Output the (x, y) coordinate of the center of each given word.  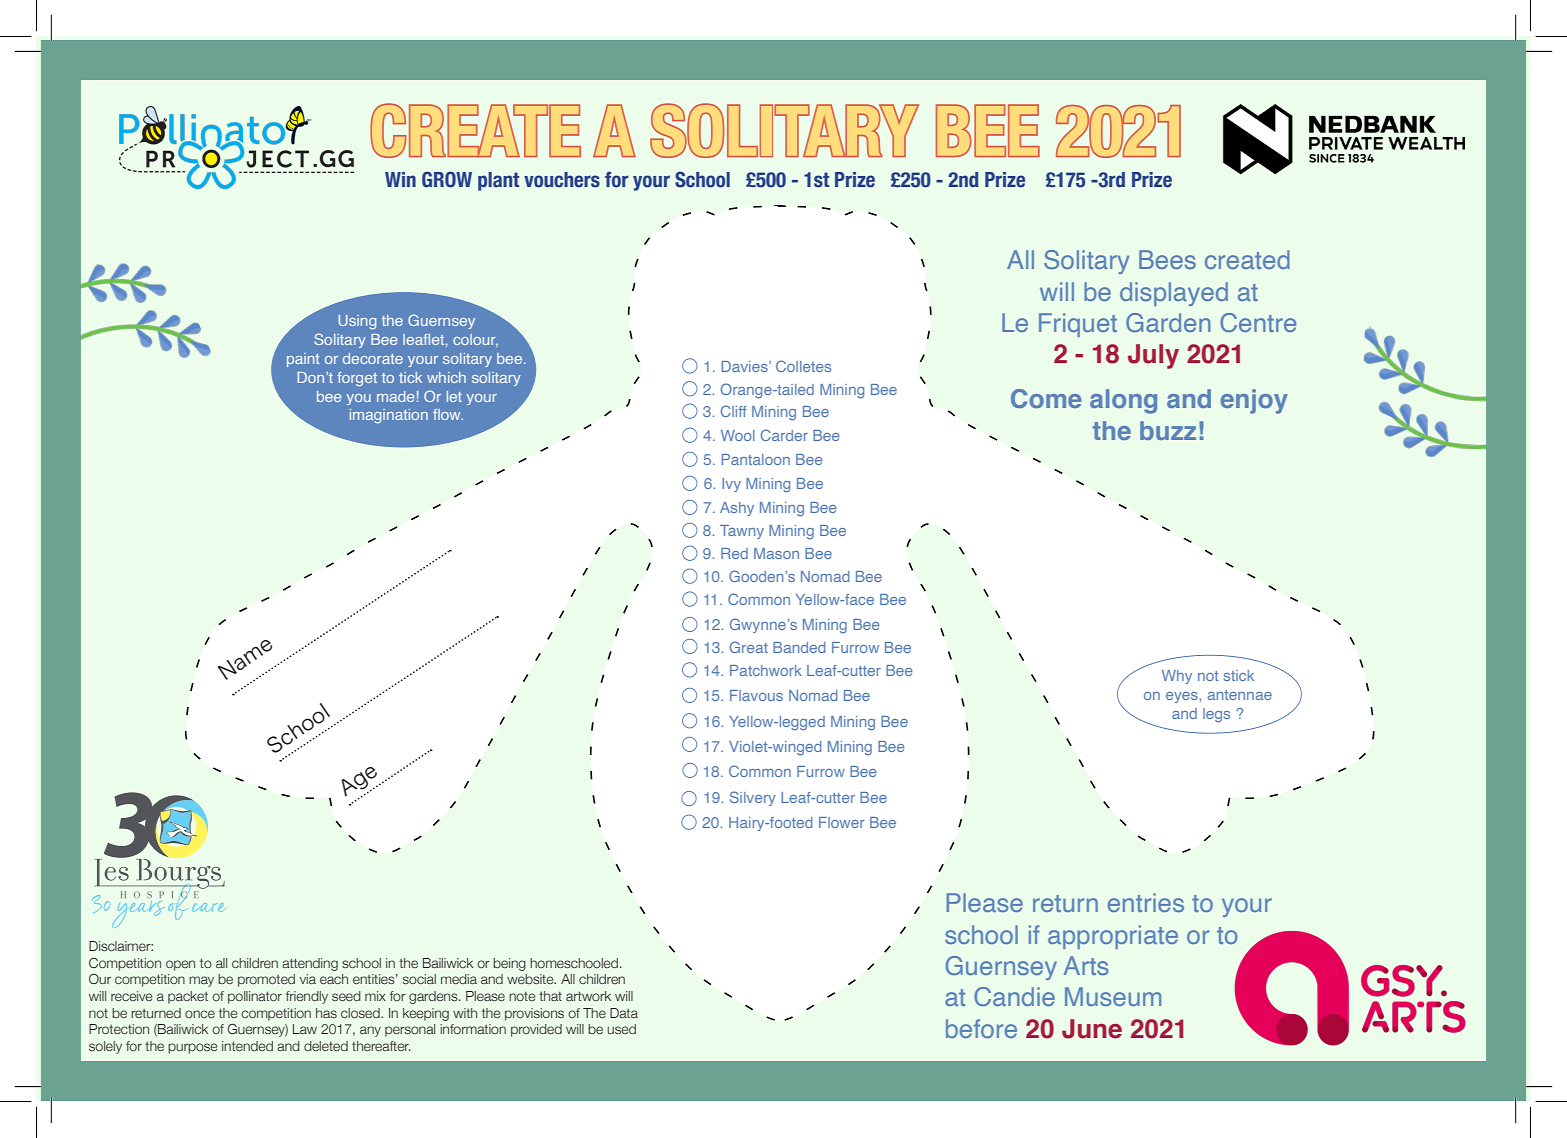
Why (1177, 677)
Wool (738, 435)
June (1092, 1029)
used (621, 1029)
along (1123, 401)
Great (749, 647)
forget (357, 379)
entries (1146, 902)
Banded (799, 647)
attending (310, 964)
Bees (1167, 259)
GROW (447, 179)
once (200, 1014)
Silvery (753, 798)
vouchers (562, 180)
